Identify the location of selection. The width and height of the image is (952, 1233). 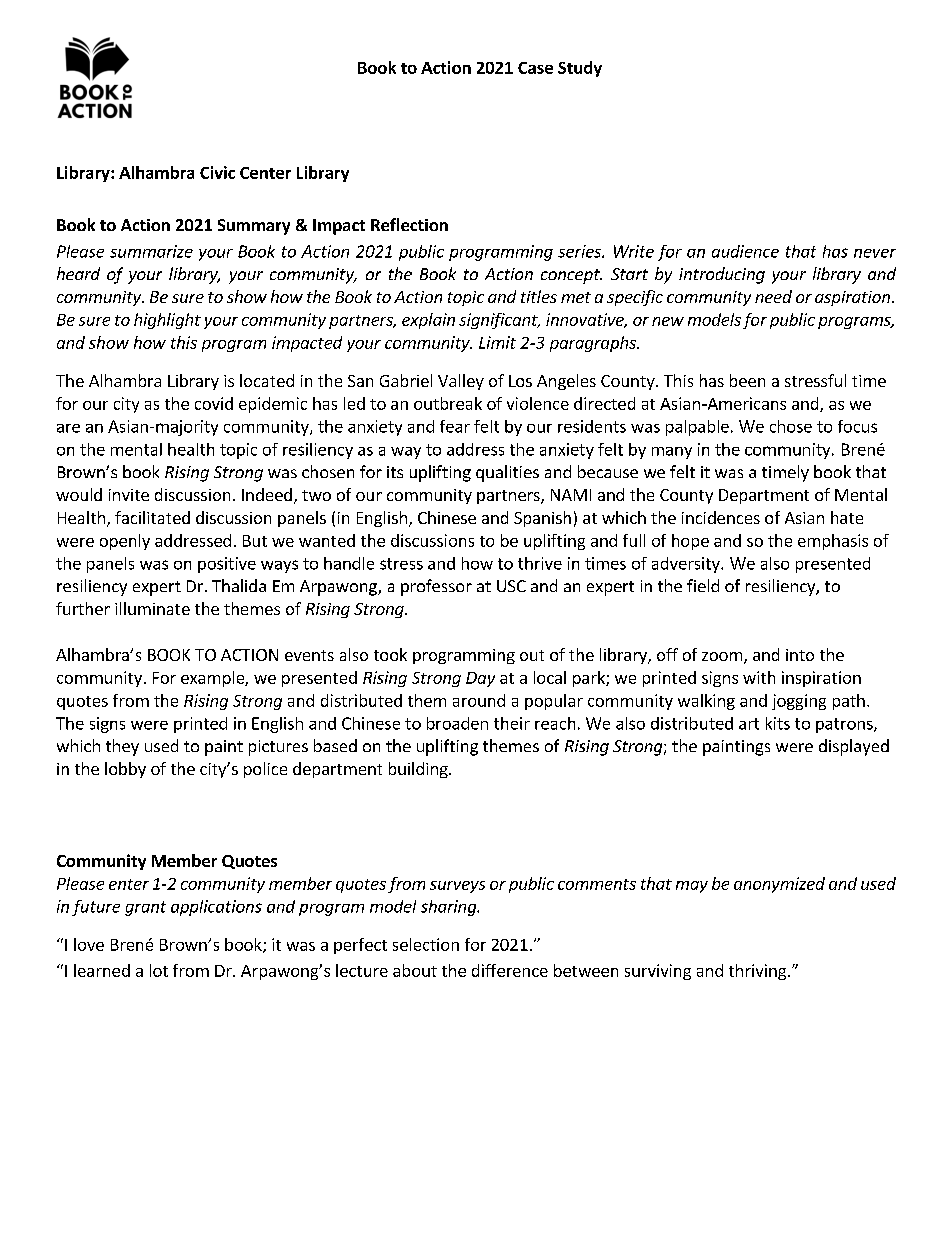
(426, 944).
